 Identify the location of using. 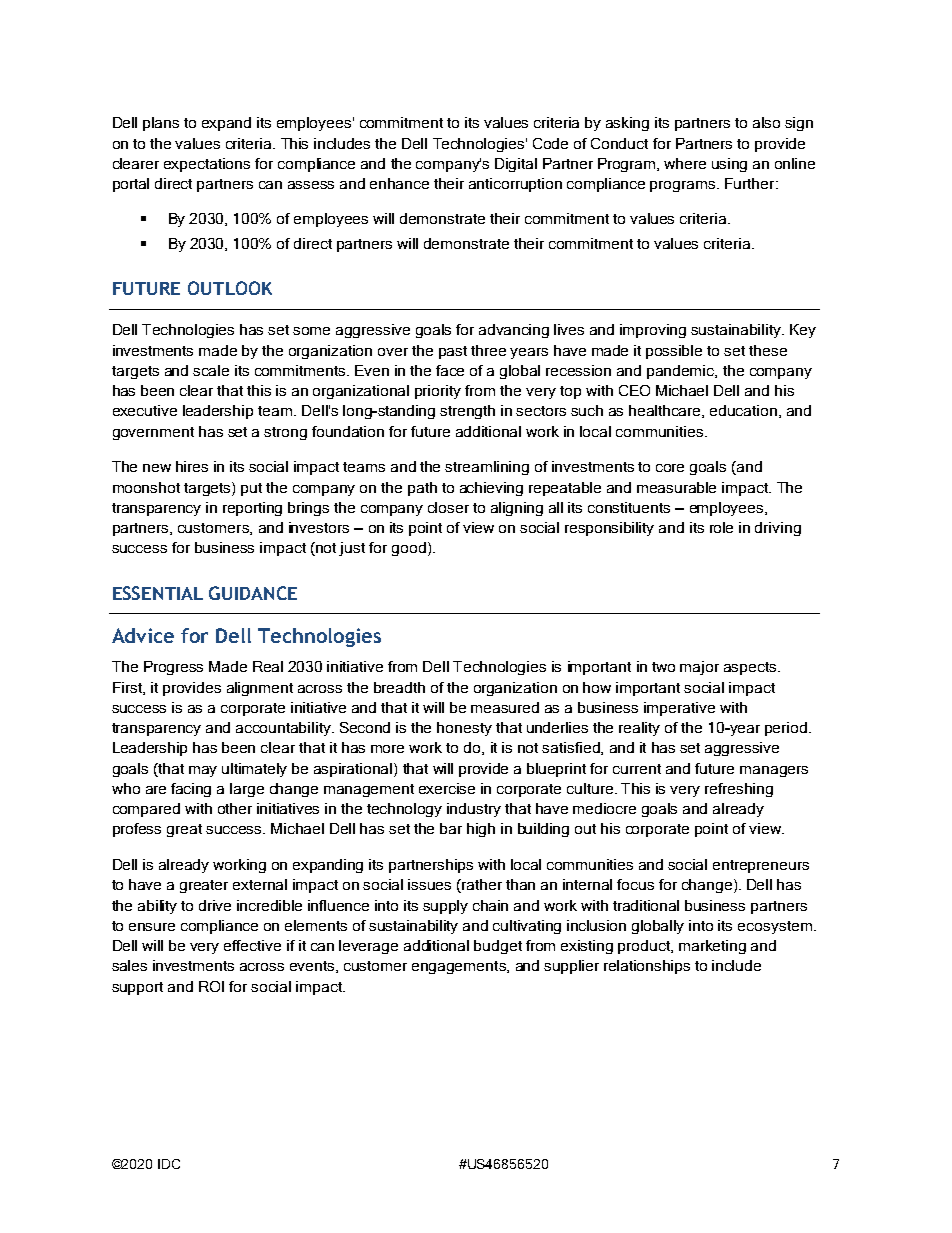
(729, 165).
